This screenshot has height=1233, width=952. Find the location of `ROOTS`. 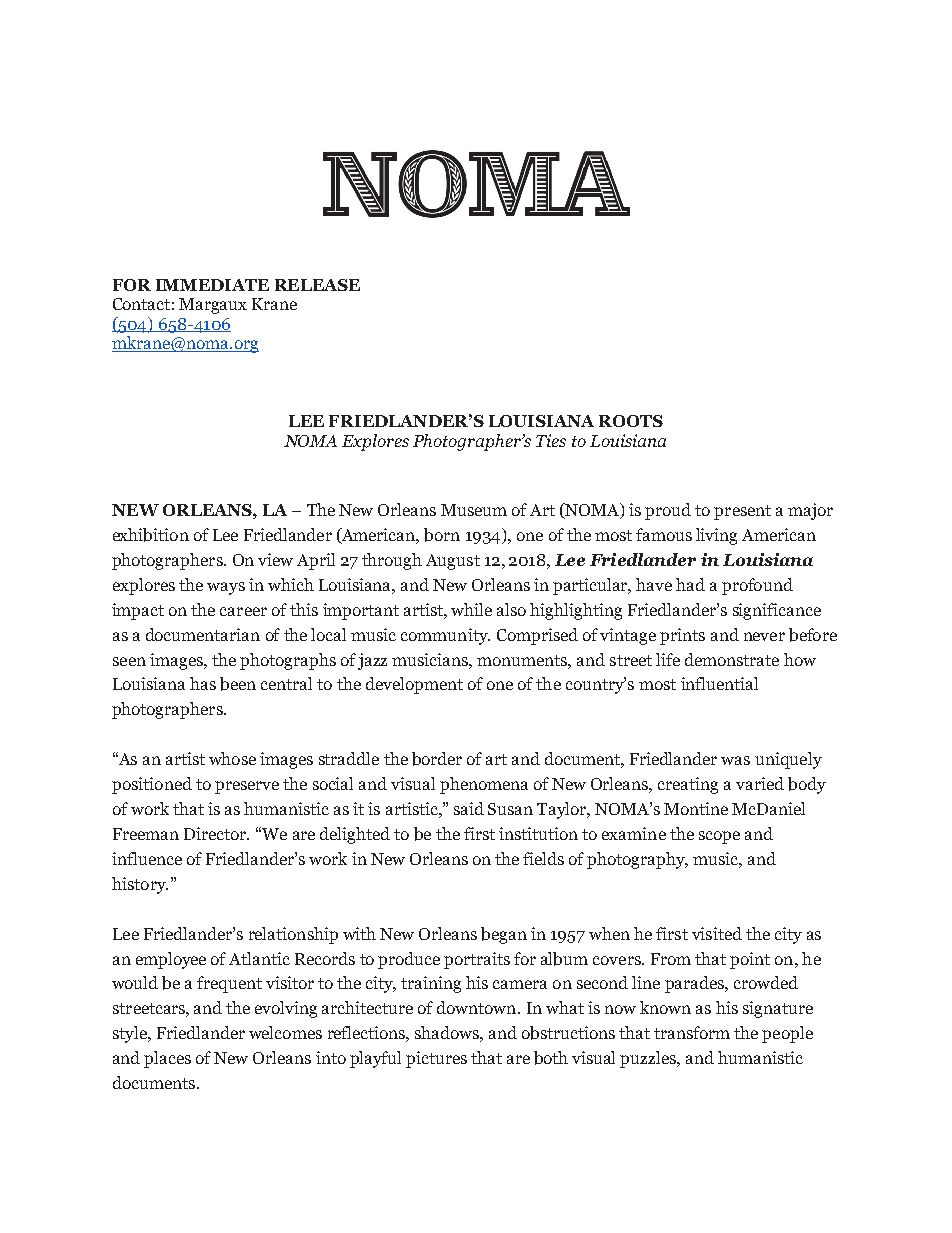

ROOTS is located at coordinates (631, 421).
